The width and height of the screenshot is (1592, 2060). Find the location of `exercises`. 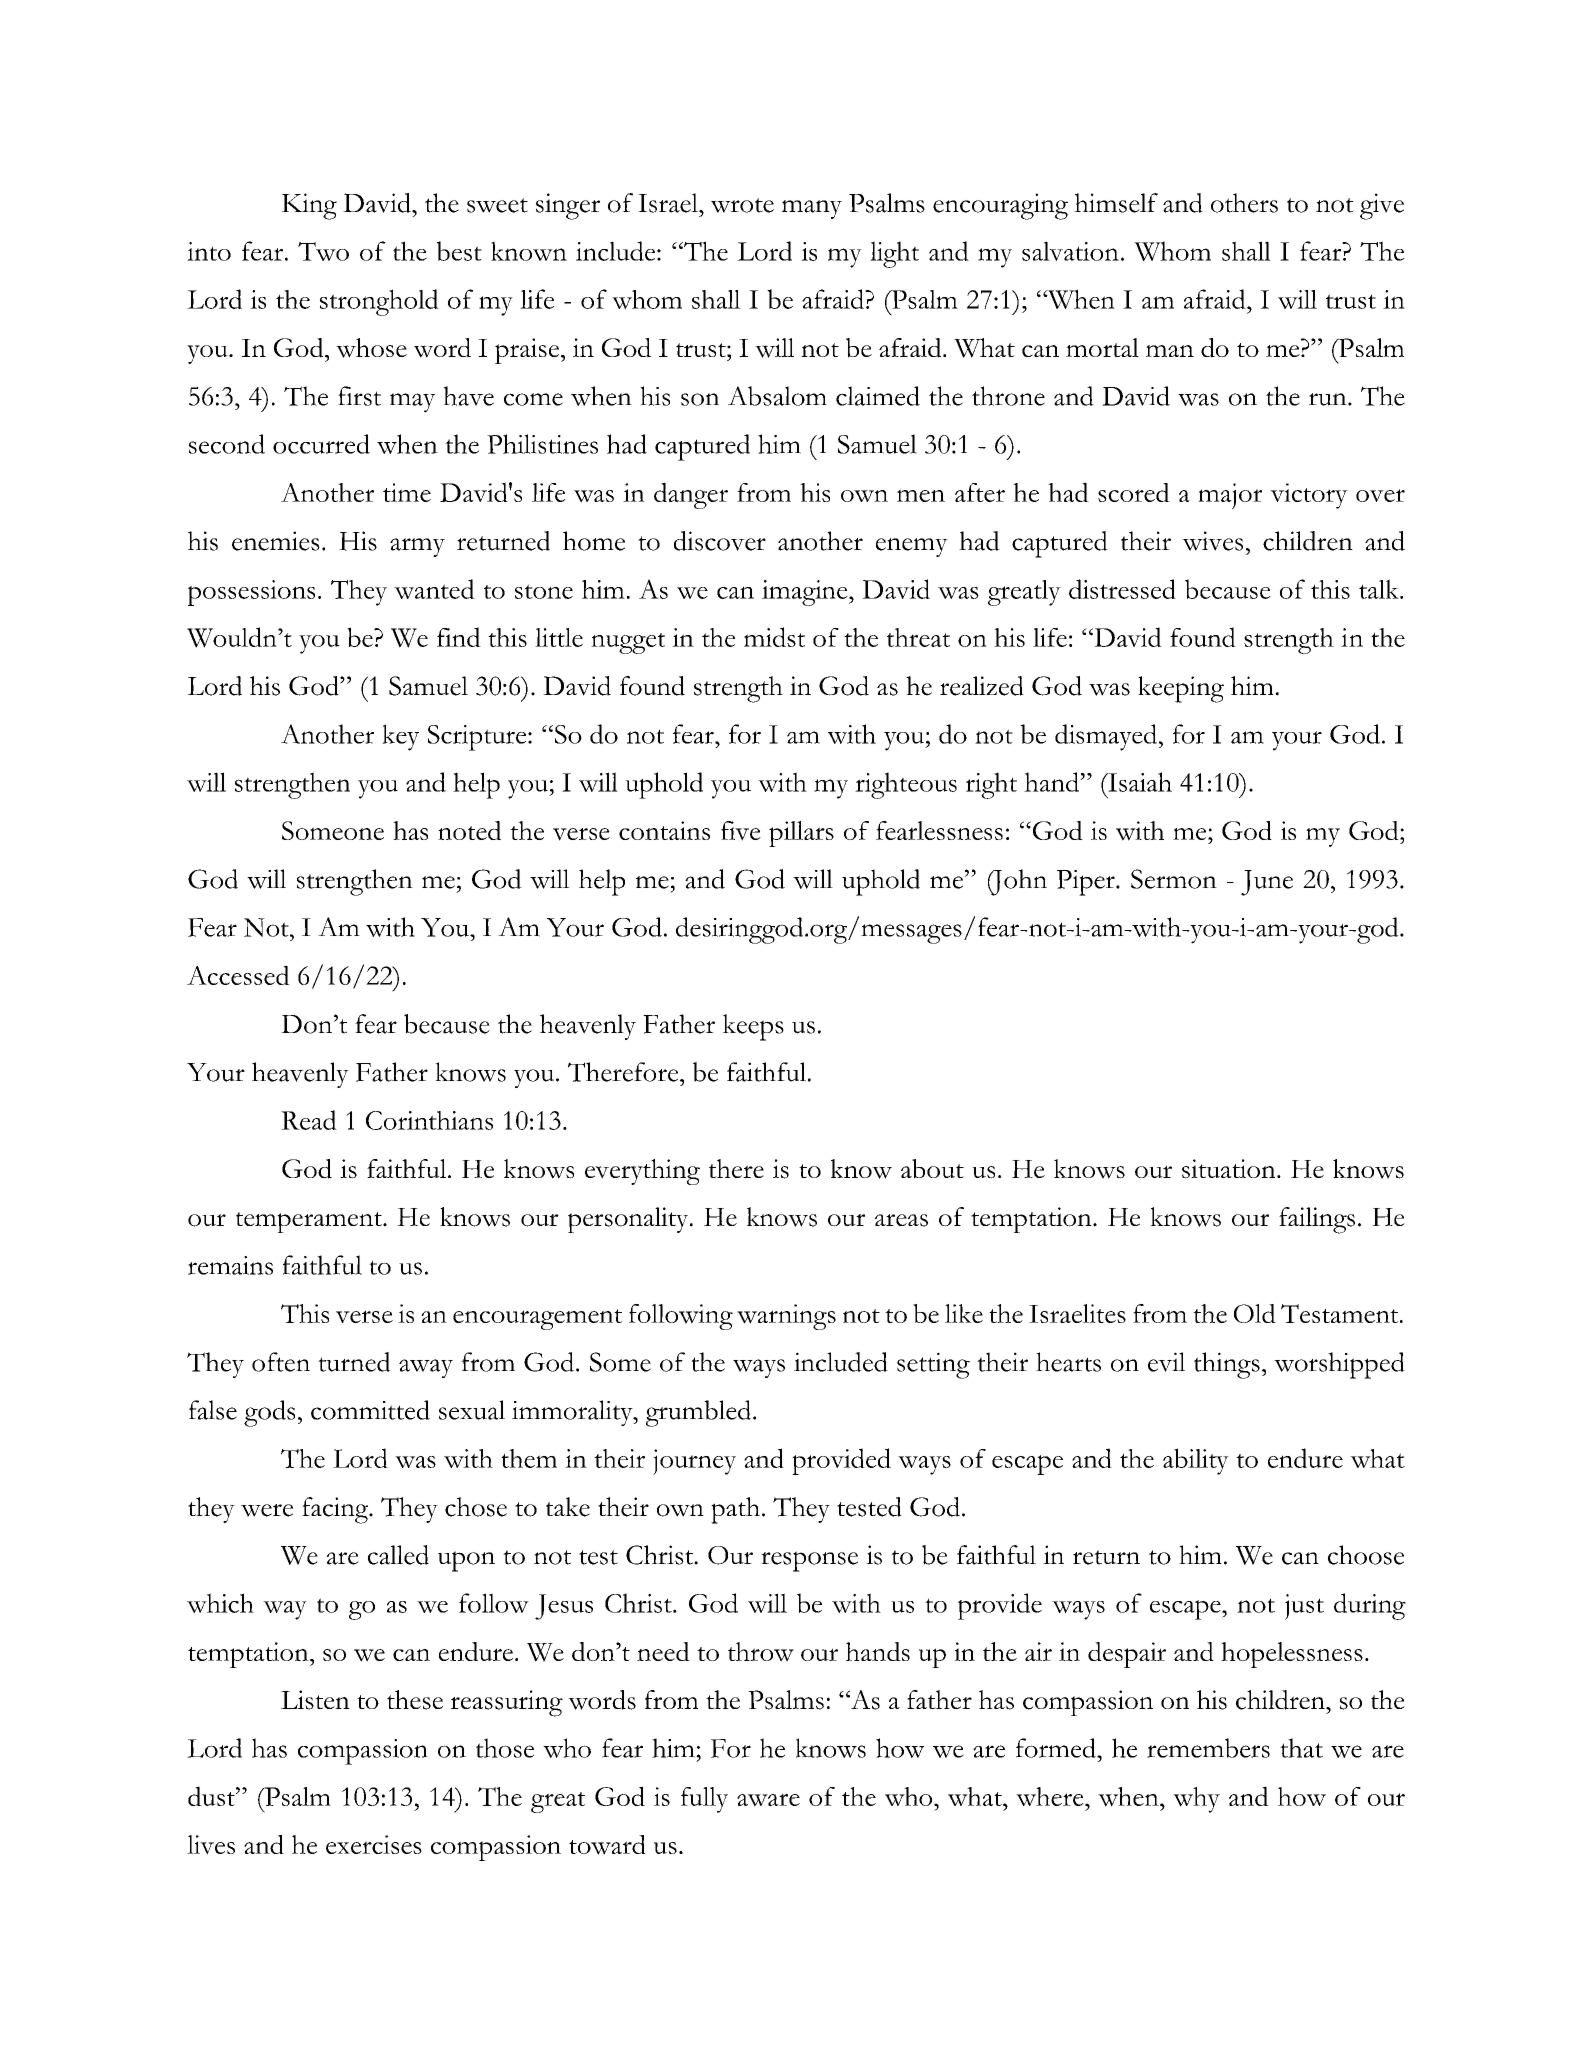

exercises is located at coordinates (374, 1844).
